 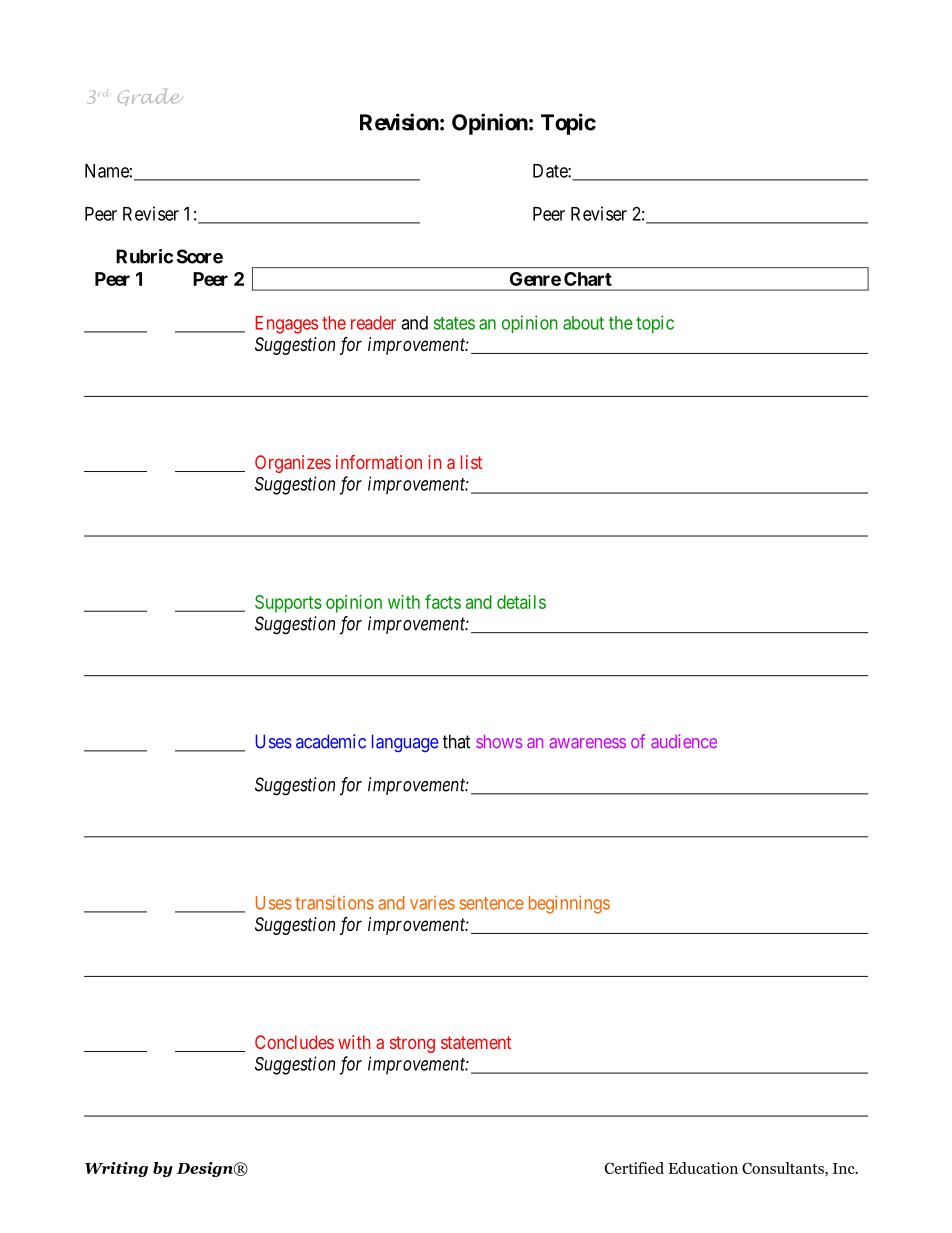 I want to click on Rubric, so click(x=144, y=256).
